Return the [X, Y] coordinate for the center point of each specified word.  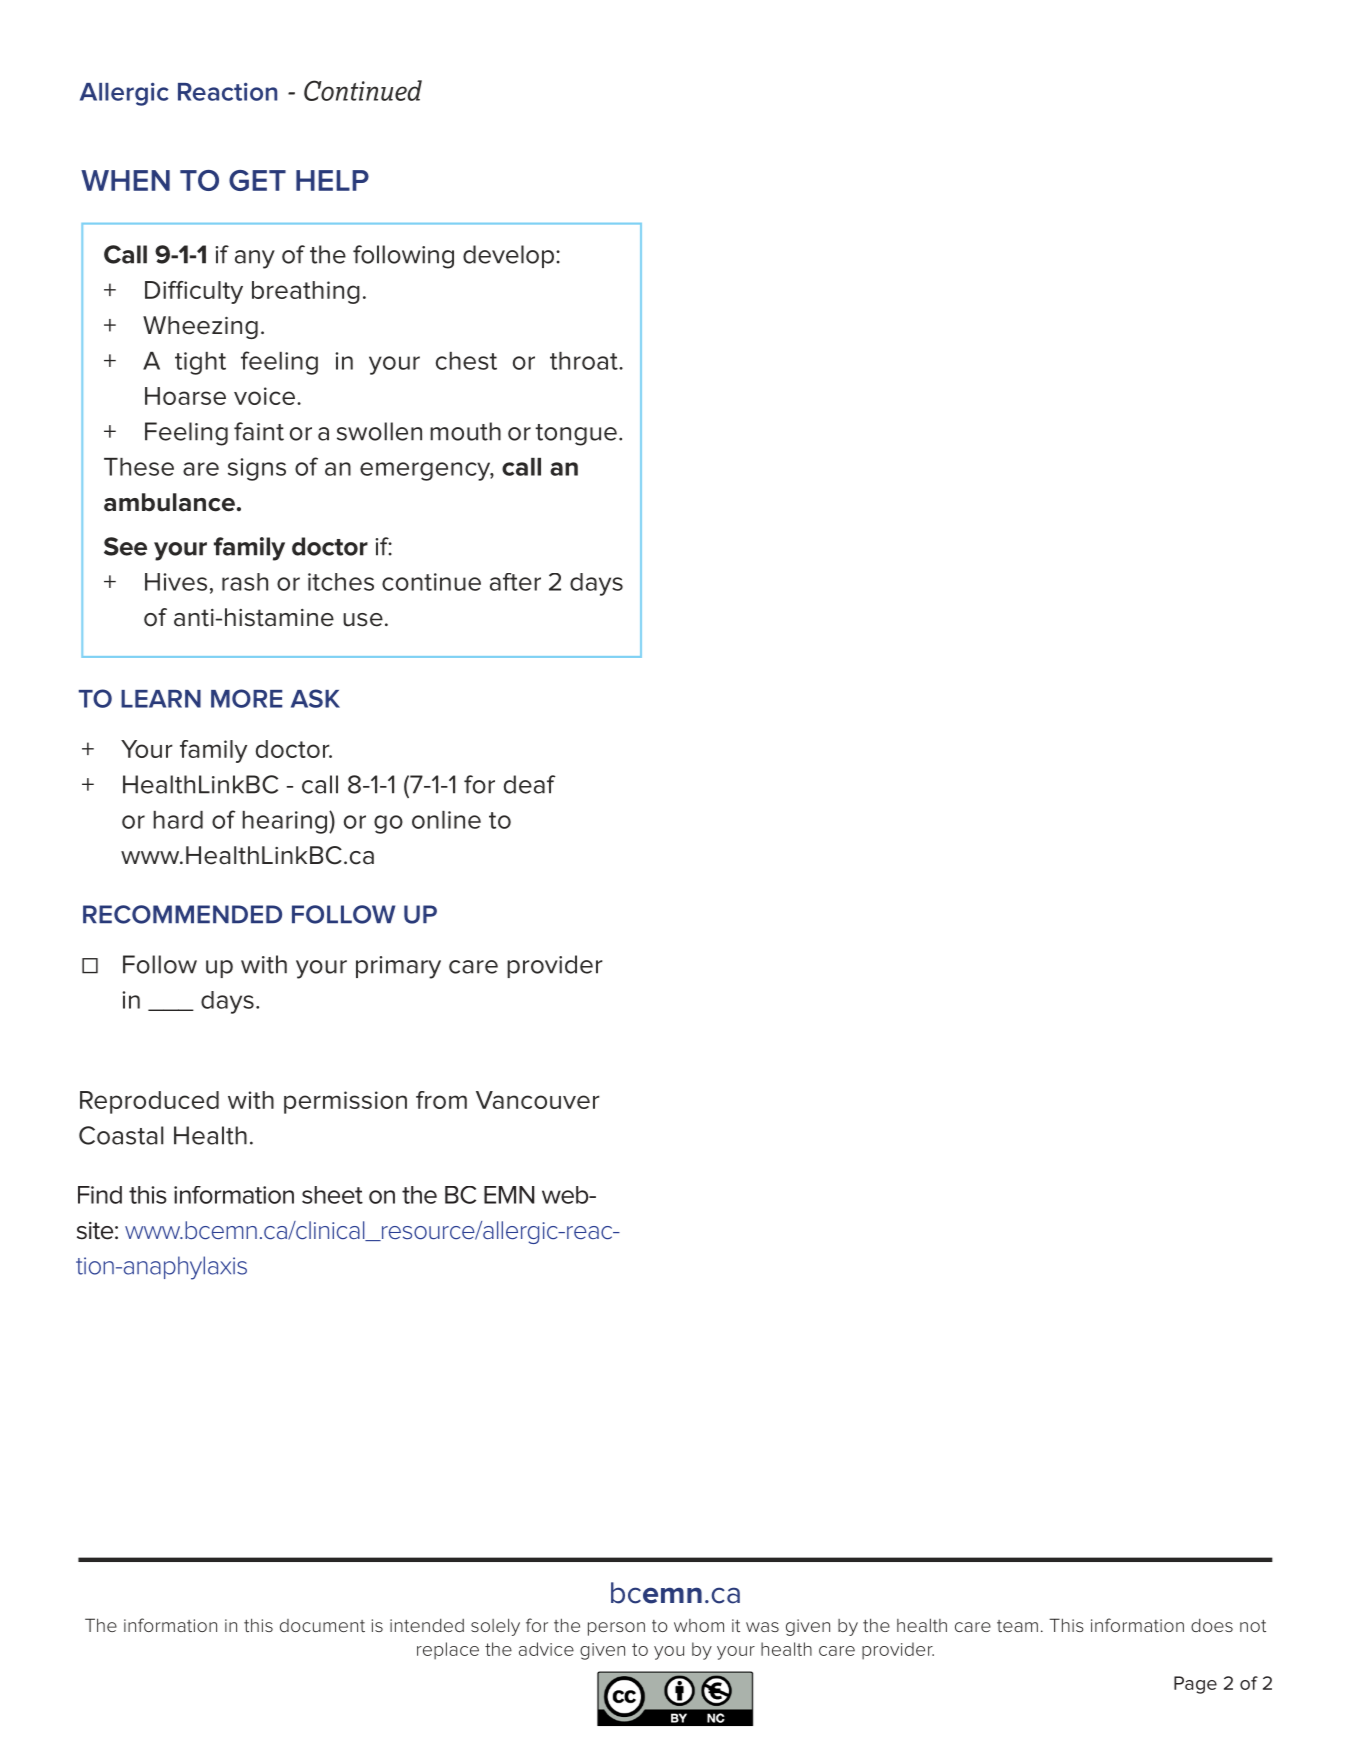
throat [585, 361]
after [515, 582]
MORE [246, 698]
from [441, 1100]
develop [508, 256]
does [1212, 1625]
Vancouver [538, 1100]
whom [699, 1625]
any [255, 259]
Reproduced [149, 1102]
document [322, 1625]
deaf [530, 784]
